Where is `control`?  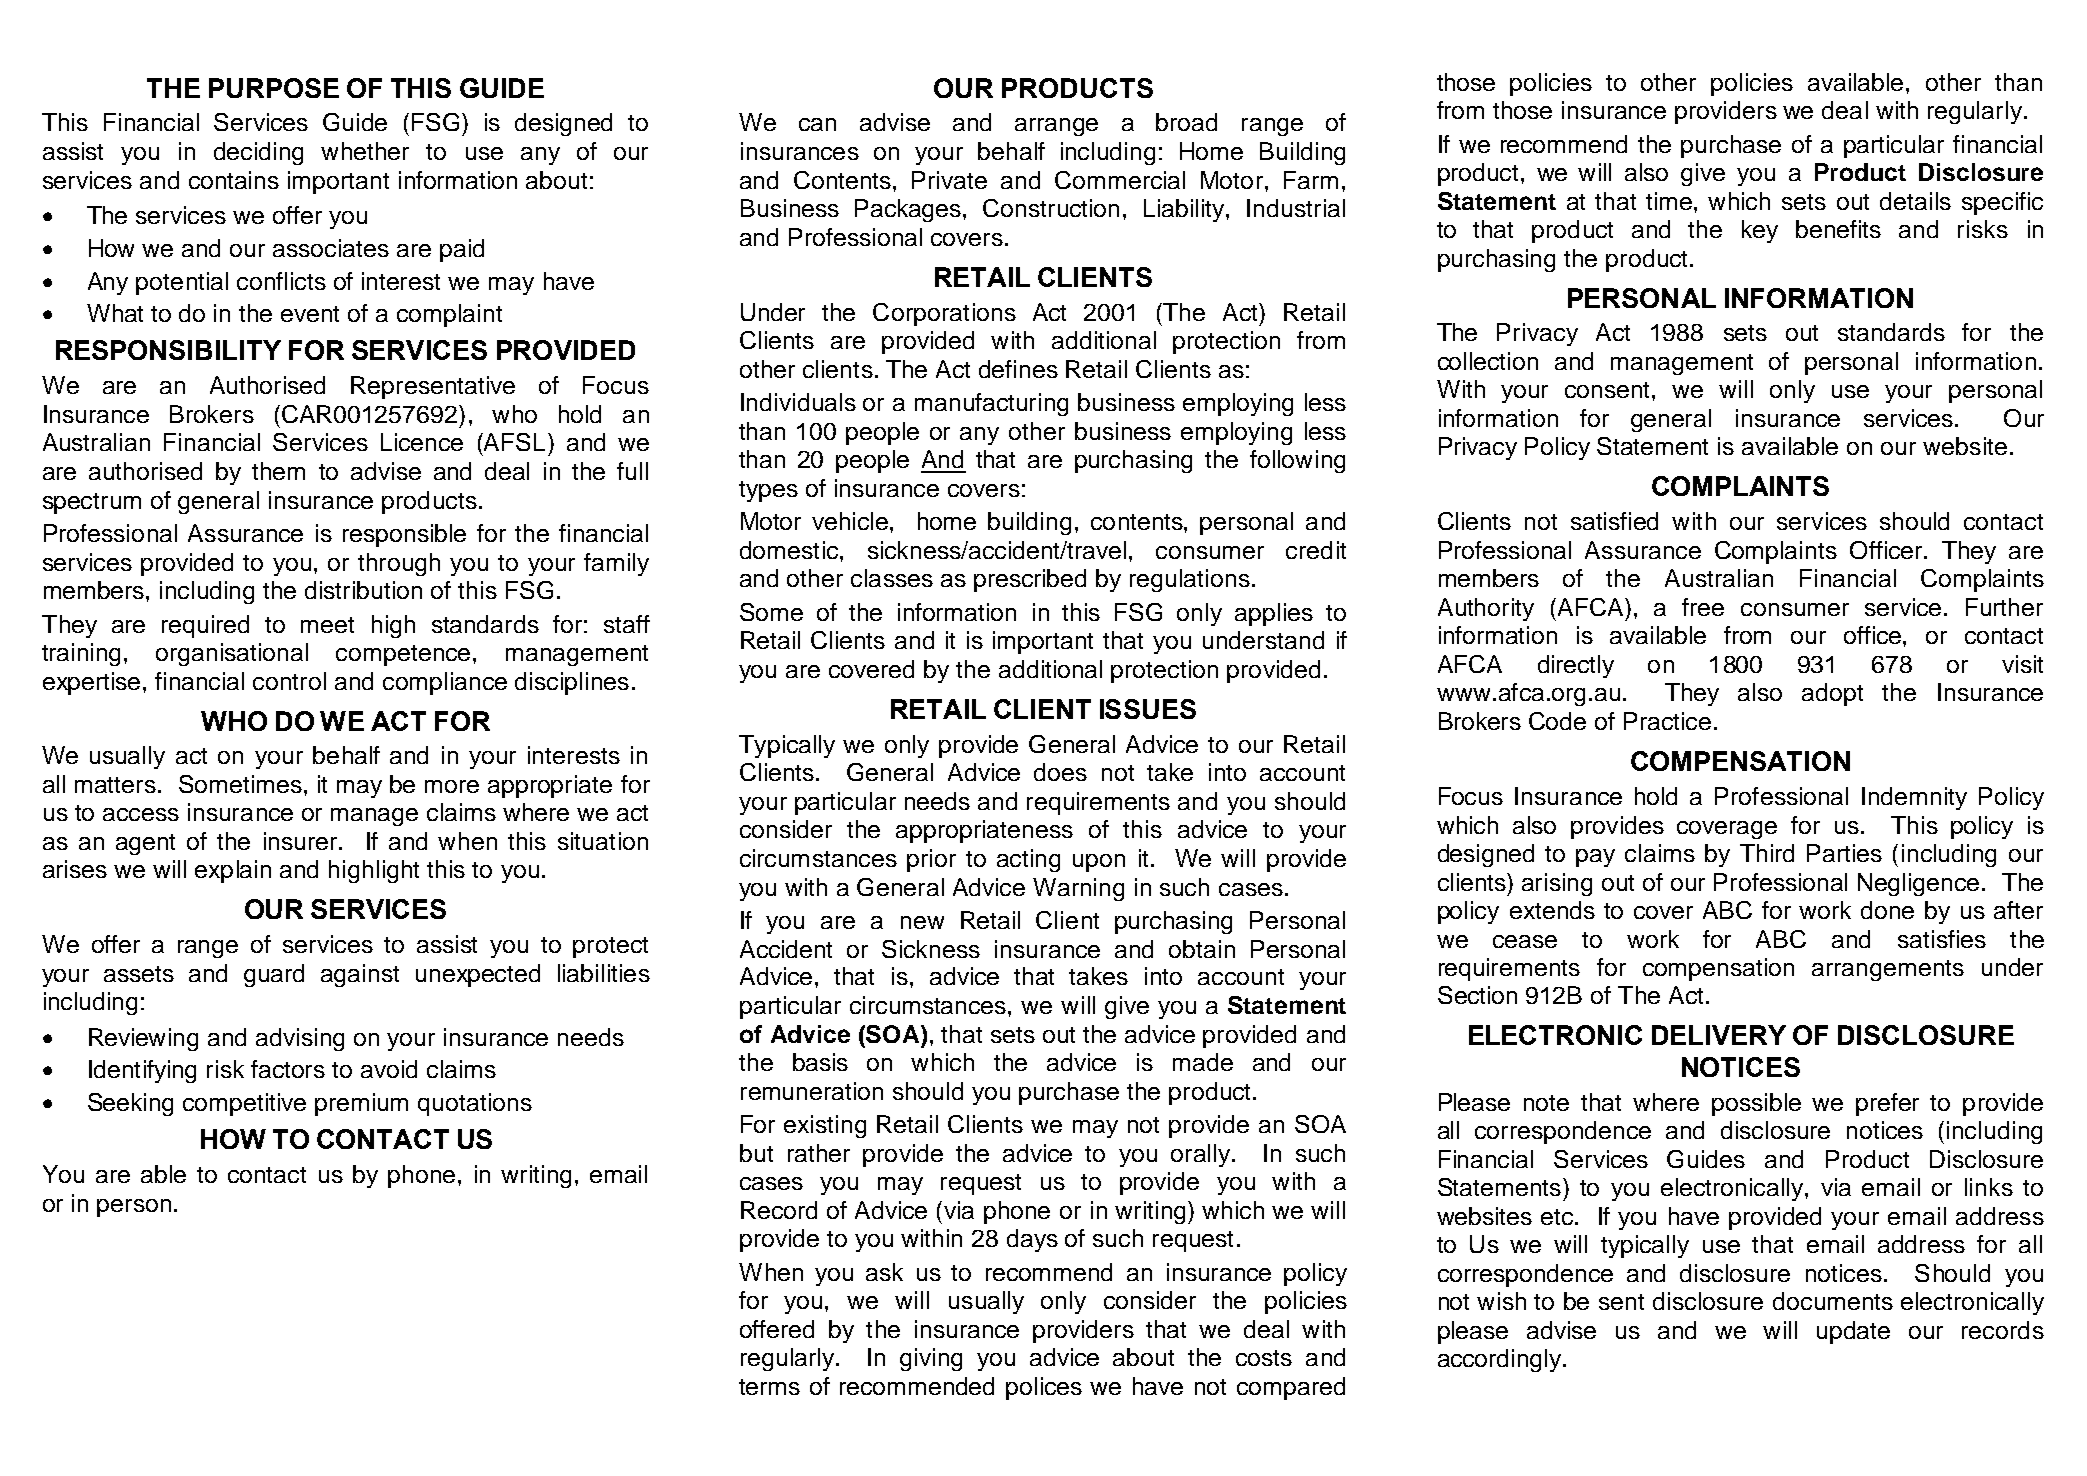 control is located at coordinates (289, 681).
